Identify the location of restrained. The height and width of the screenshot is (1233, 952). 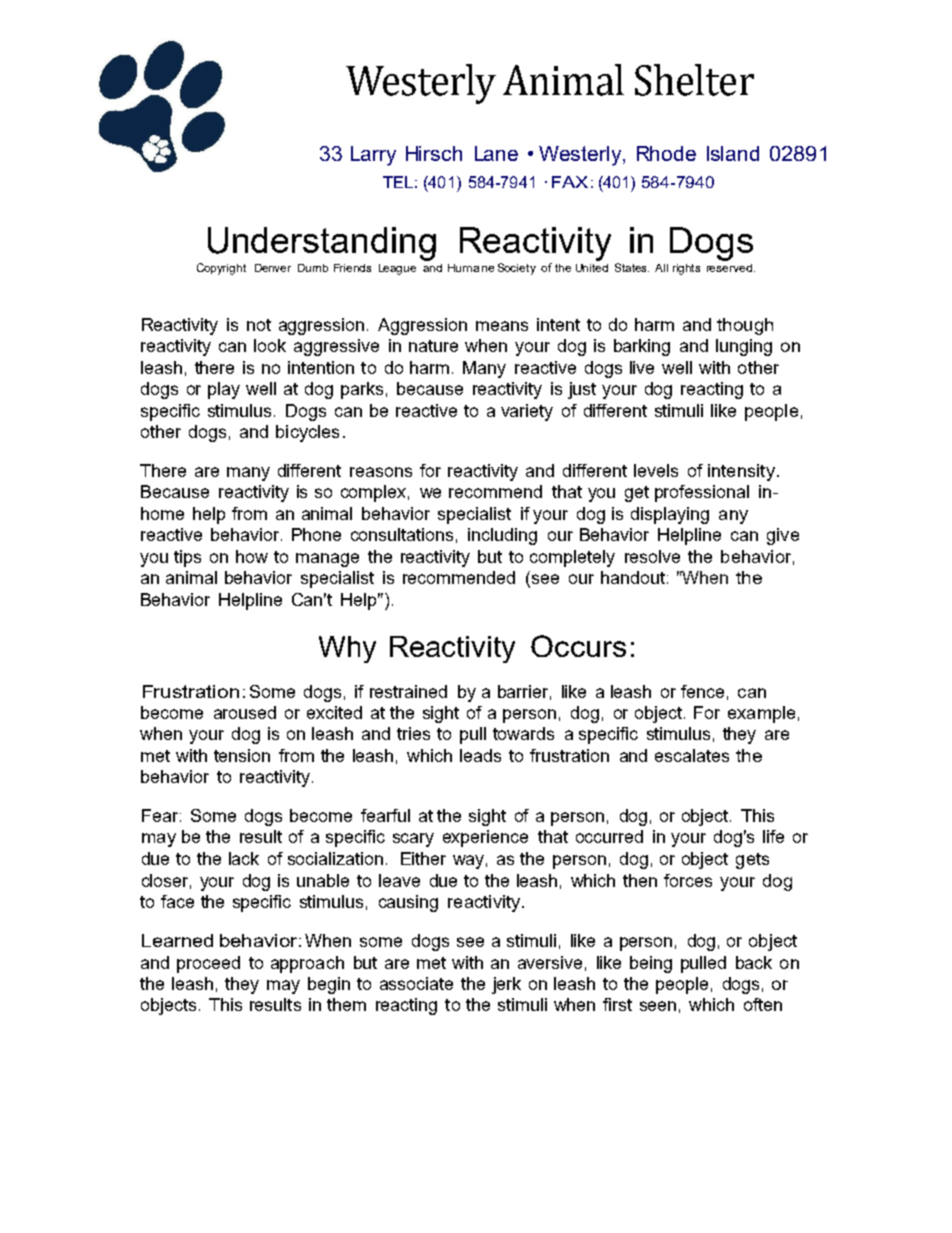
(408, 691).
